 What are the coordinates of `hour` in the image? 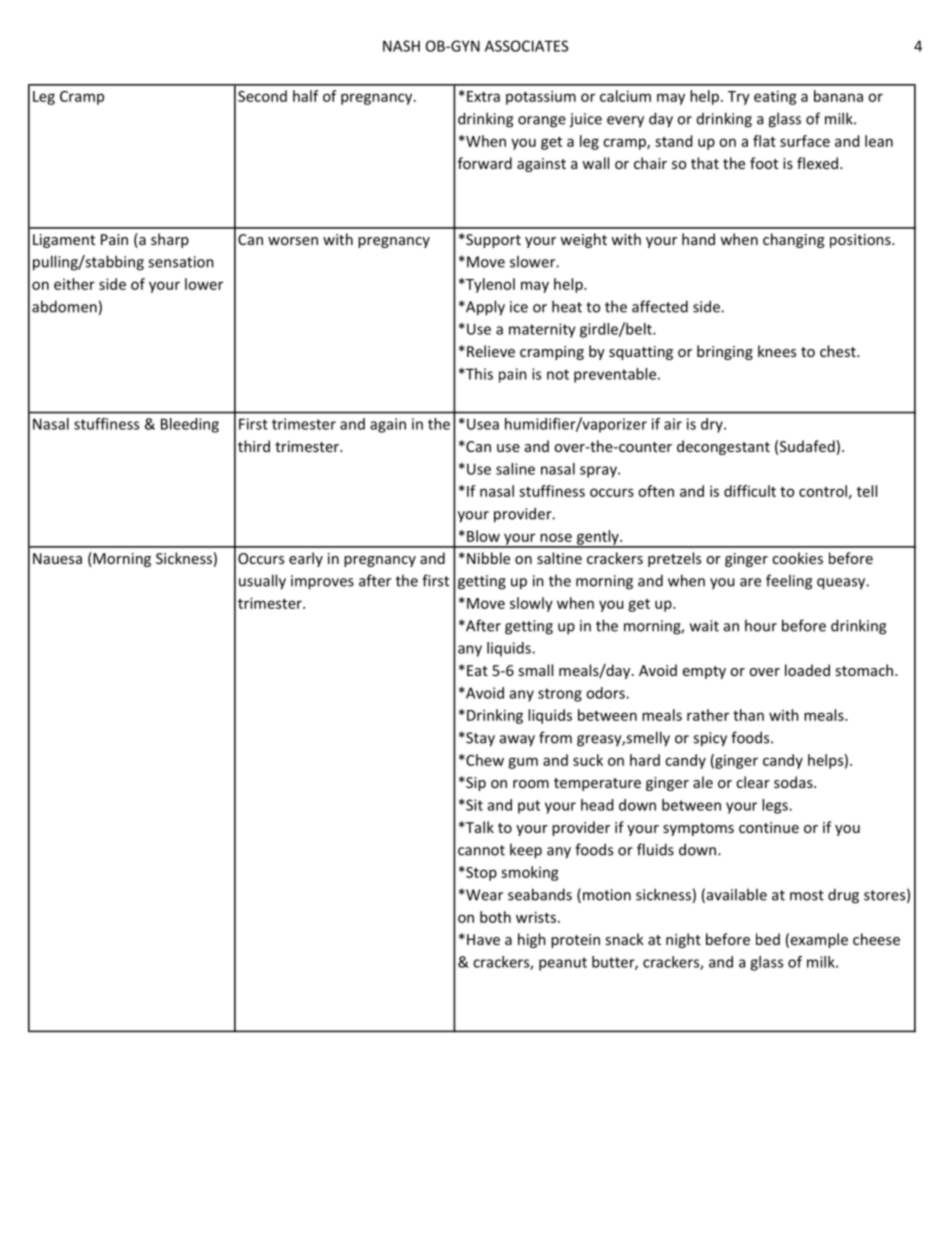 It's located at (761, 625).
